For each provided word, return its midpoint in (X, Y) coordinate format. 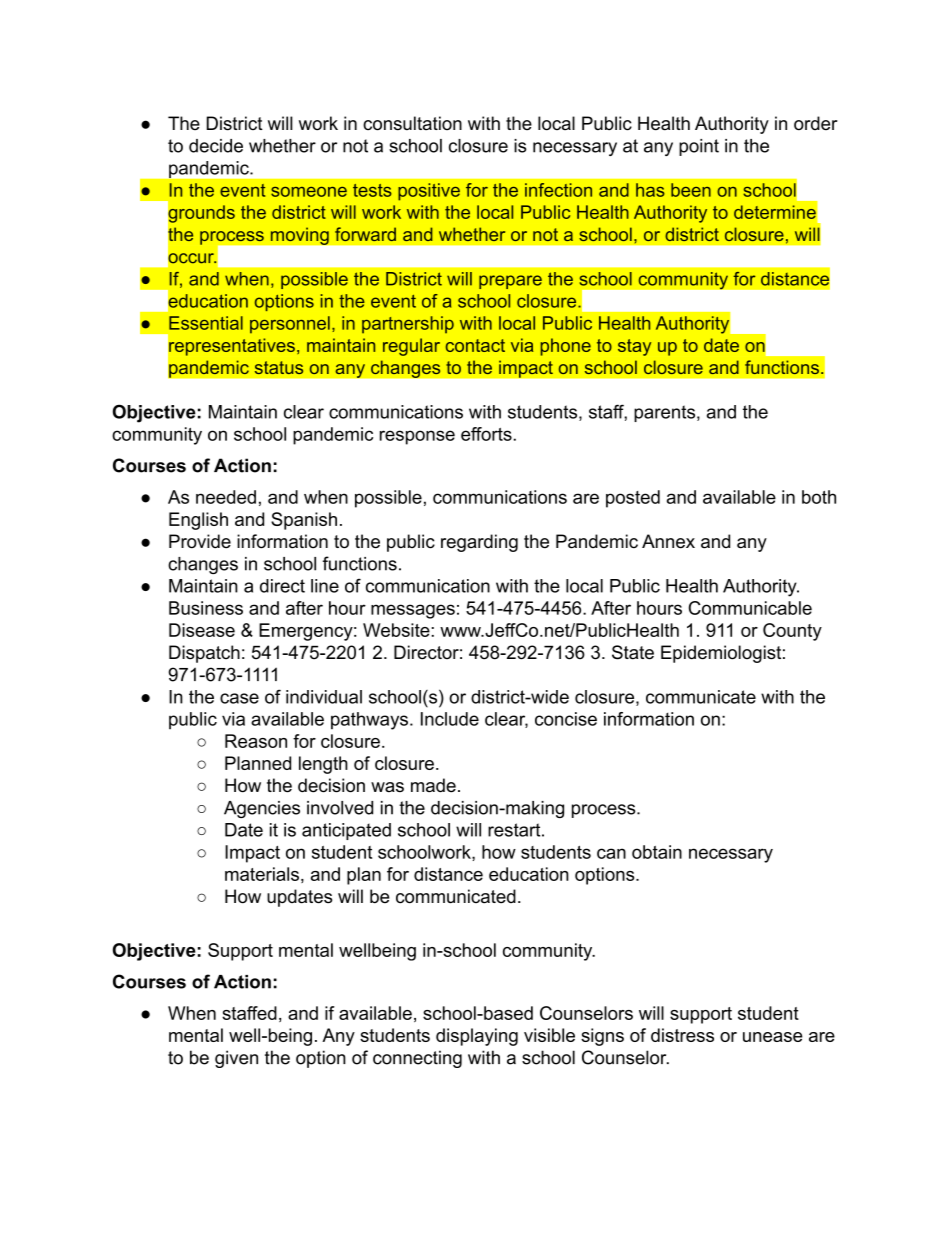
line (325, 586)
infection (558, 190)
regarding (479, 543)
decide (216, 146)
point (699, 147)
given (236, 1059)
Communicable (750, 608)
